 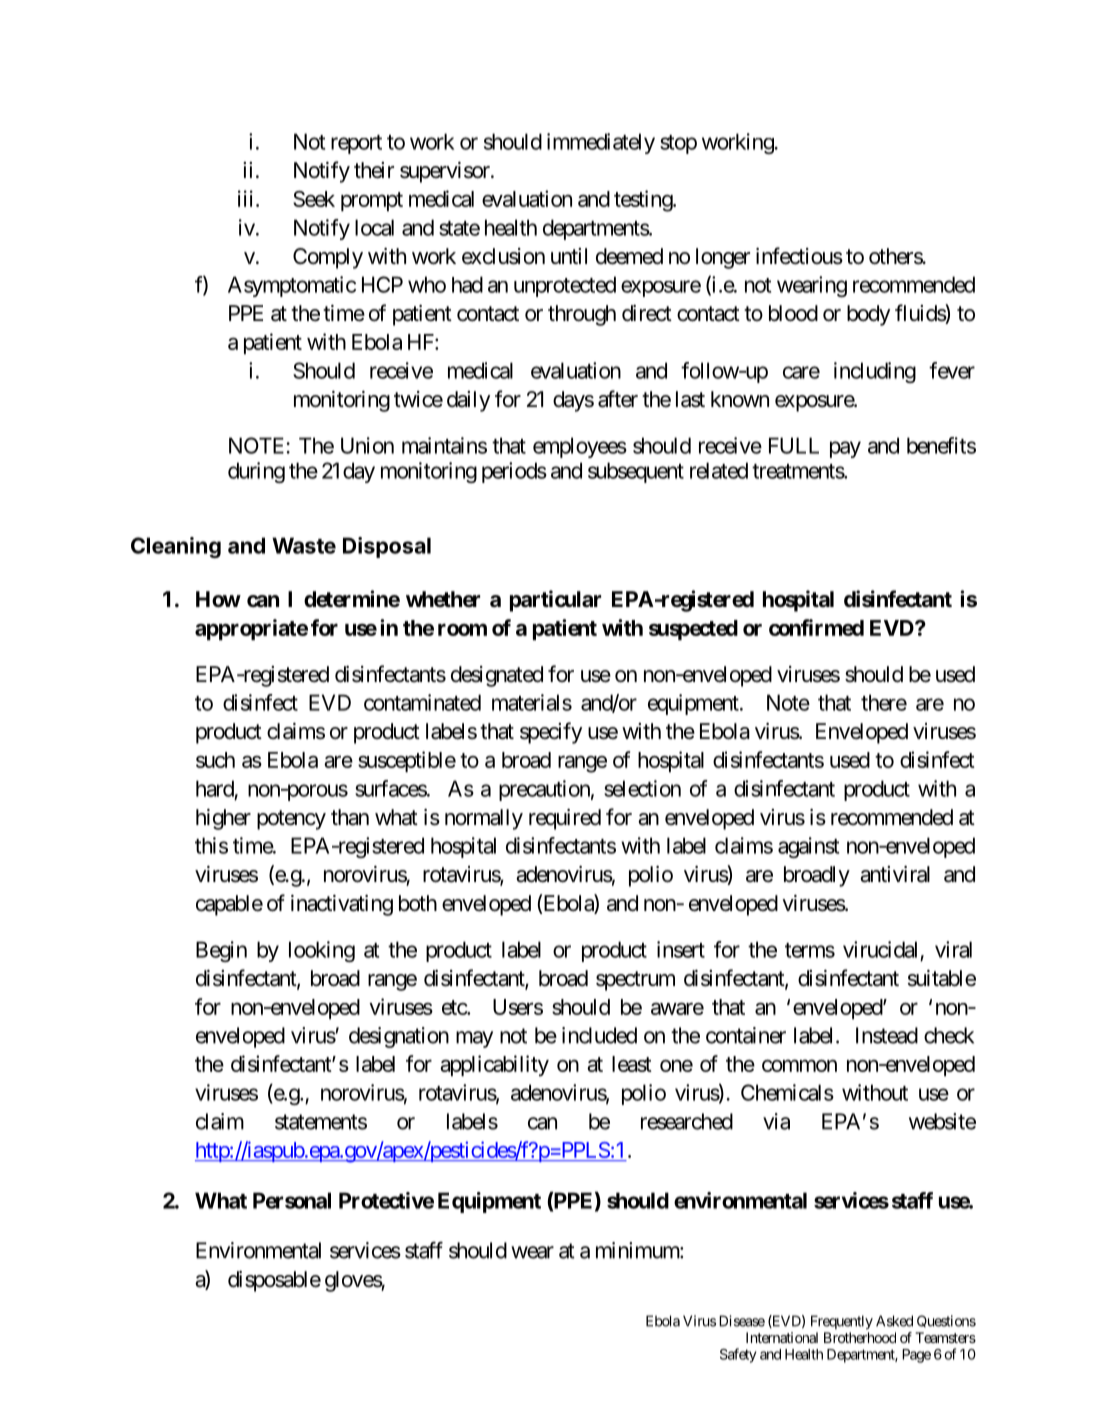 I want to click on particular, so click(x=555, y=601).
